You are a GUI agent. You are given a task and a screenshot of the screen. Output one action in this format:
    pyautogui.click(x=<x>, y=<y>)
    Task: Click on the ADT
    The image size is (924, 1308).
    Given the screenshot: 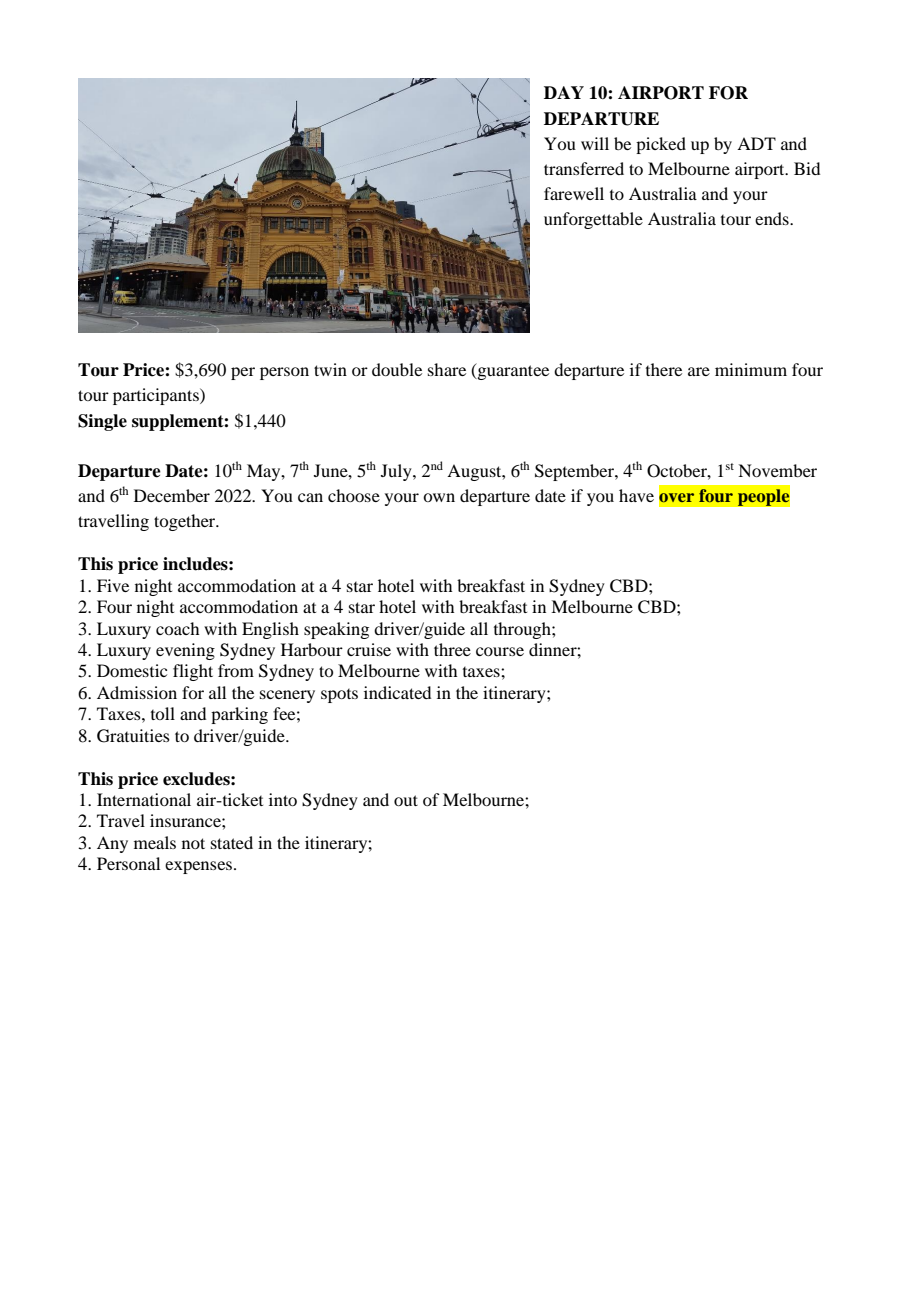 What is the action you would take?
    pyautogui.click(x=756, y=143)
